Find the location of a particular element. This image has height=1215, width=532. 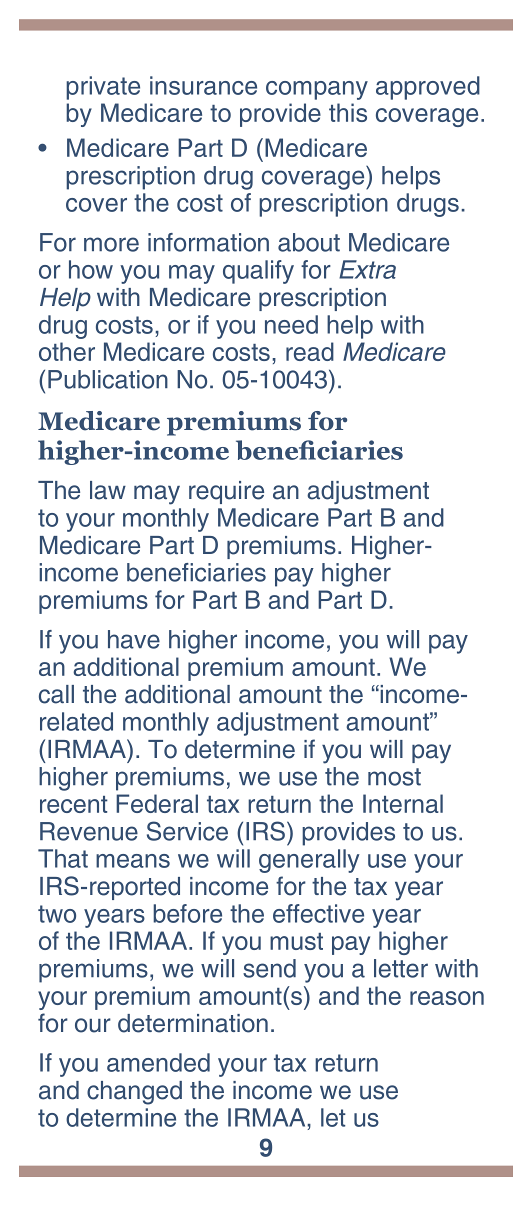

read is located at coordinates (310, 351).
